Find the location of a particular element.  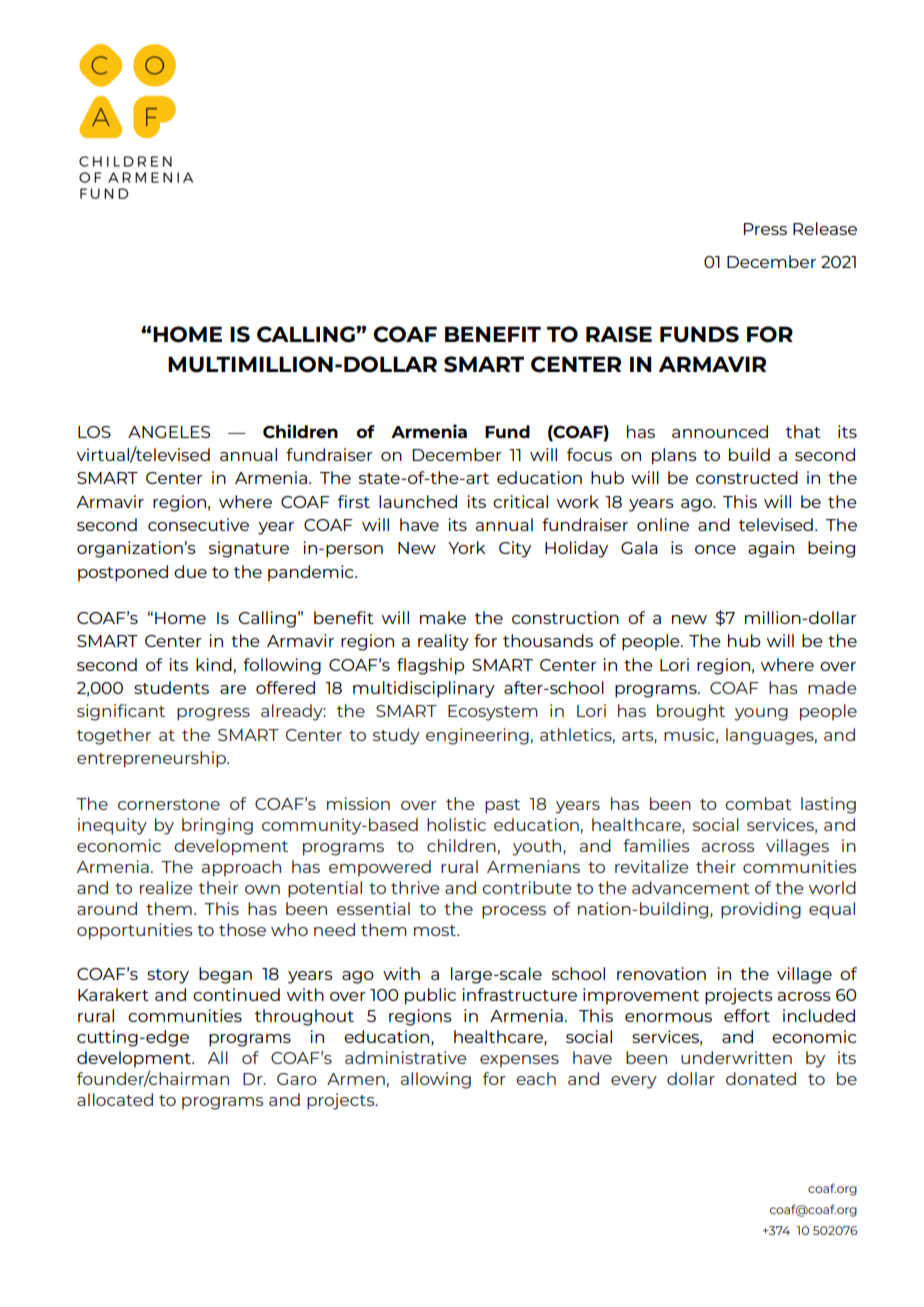

ANGELES is located at coordinates (169, 432).
